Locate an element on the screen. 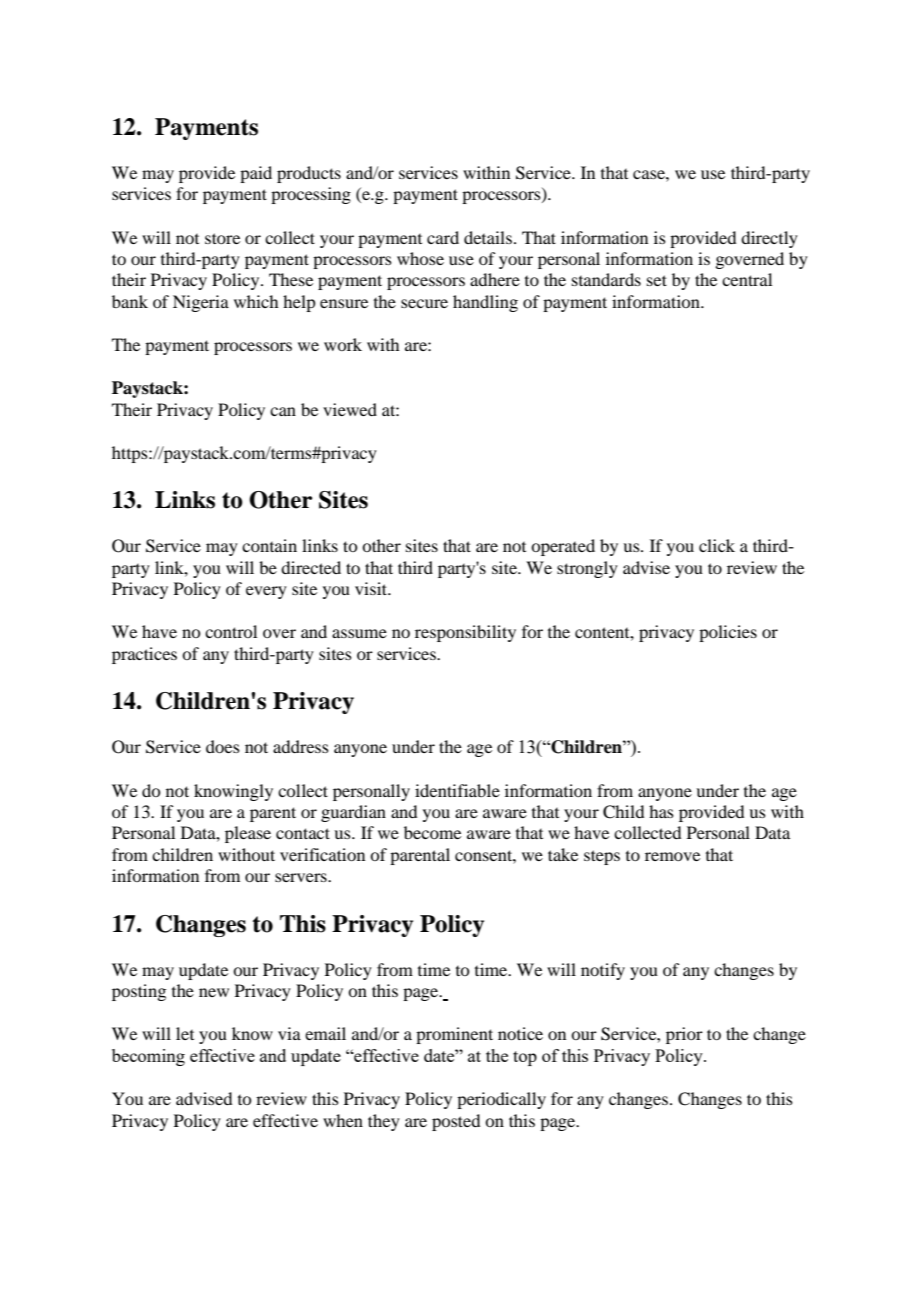 Image resolution: width=924 pixels, height=1309 pixels. directly is located at coordinates (769, 239).
